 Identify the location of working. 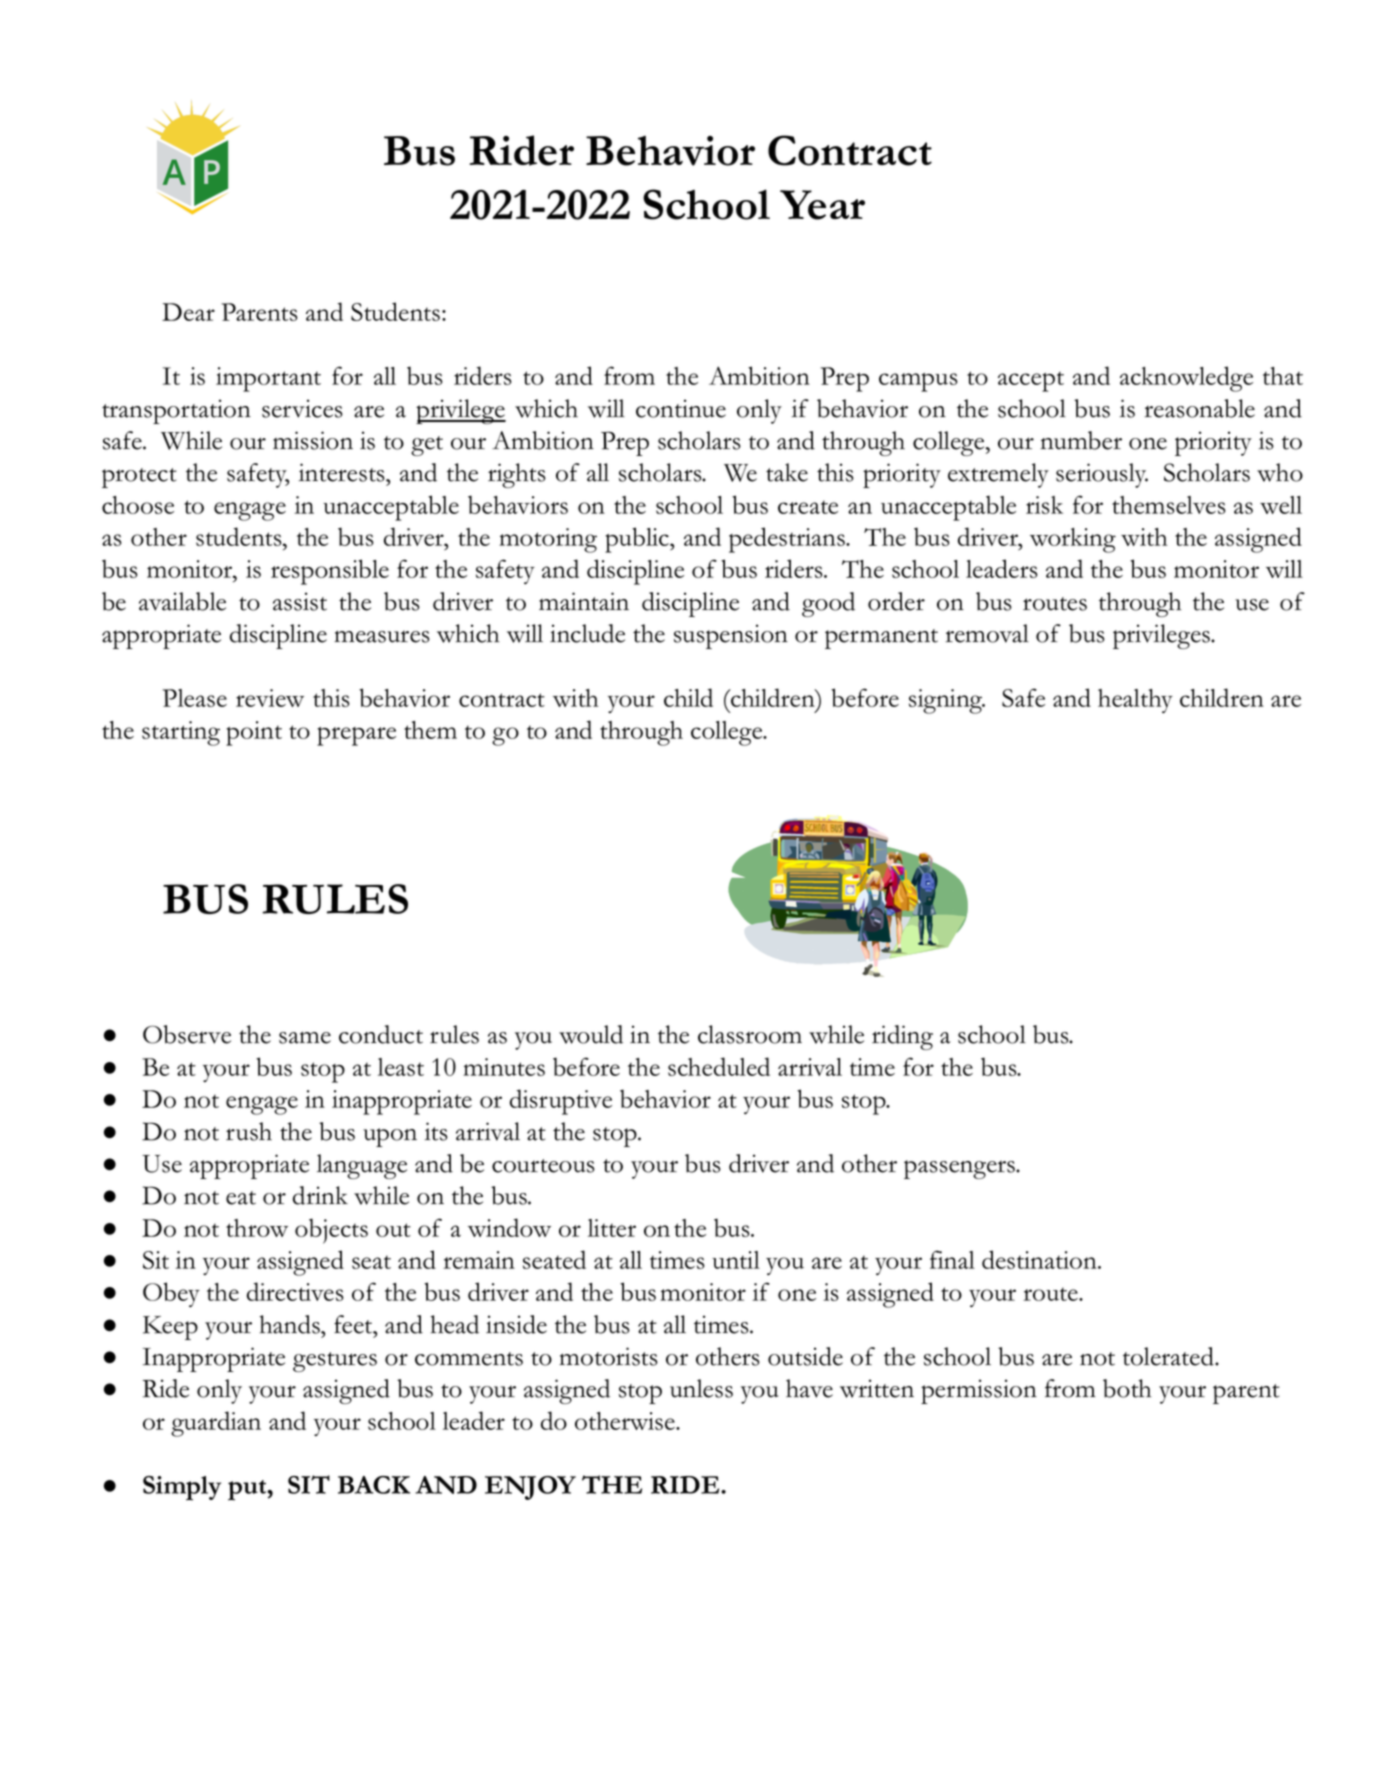
(1073, 540).
